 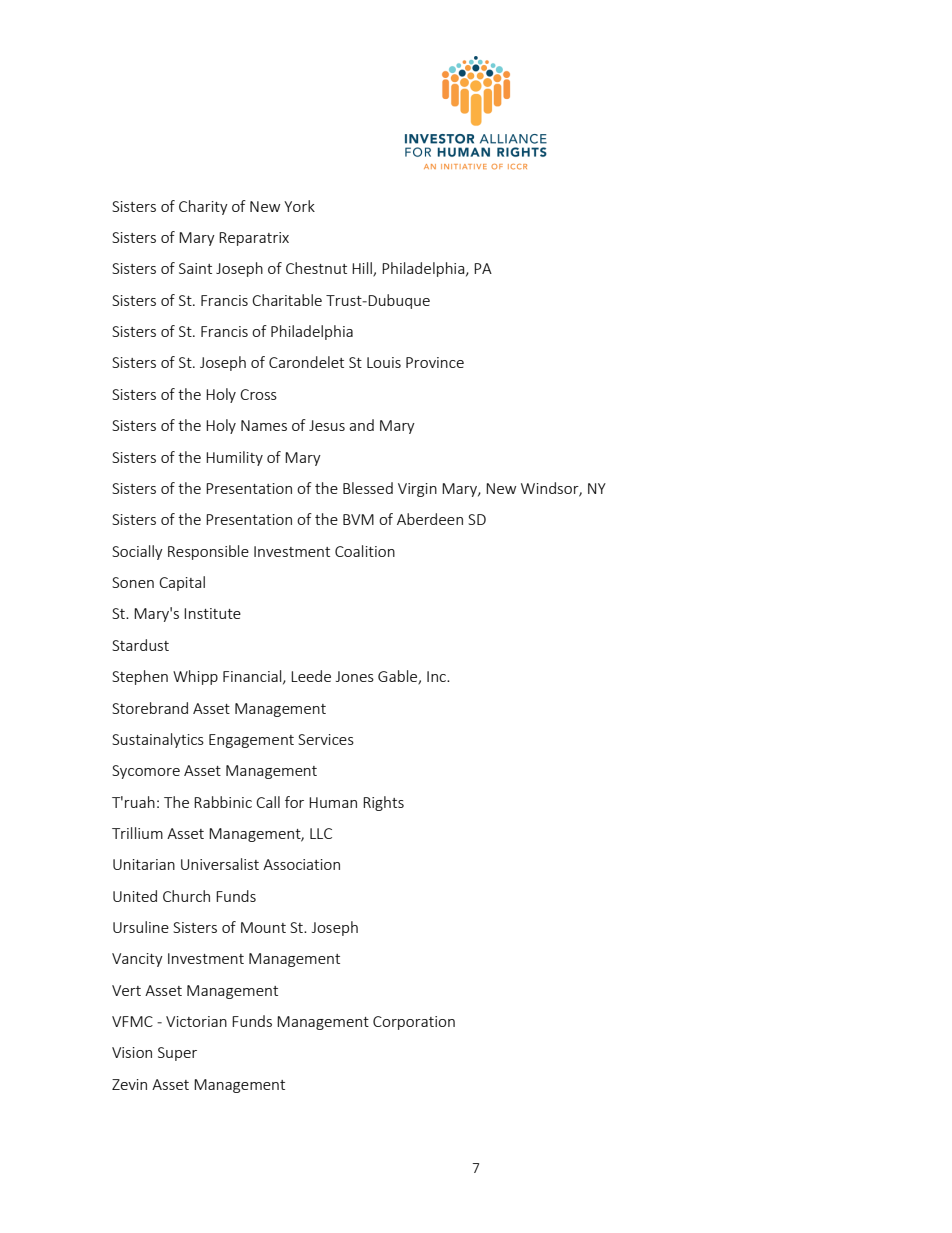 I want to click on Hill, so click(x=363, y=269).
